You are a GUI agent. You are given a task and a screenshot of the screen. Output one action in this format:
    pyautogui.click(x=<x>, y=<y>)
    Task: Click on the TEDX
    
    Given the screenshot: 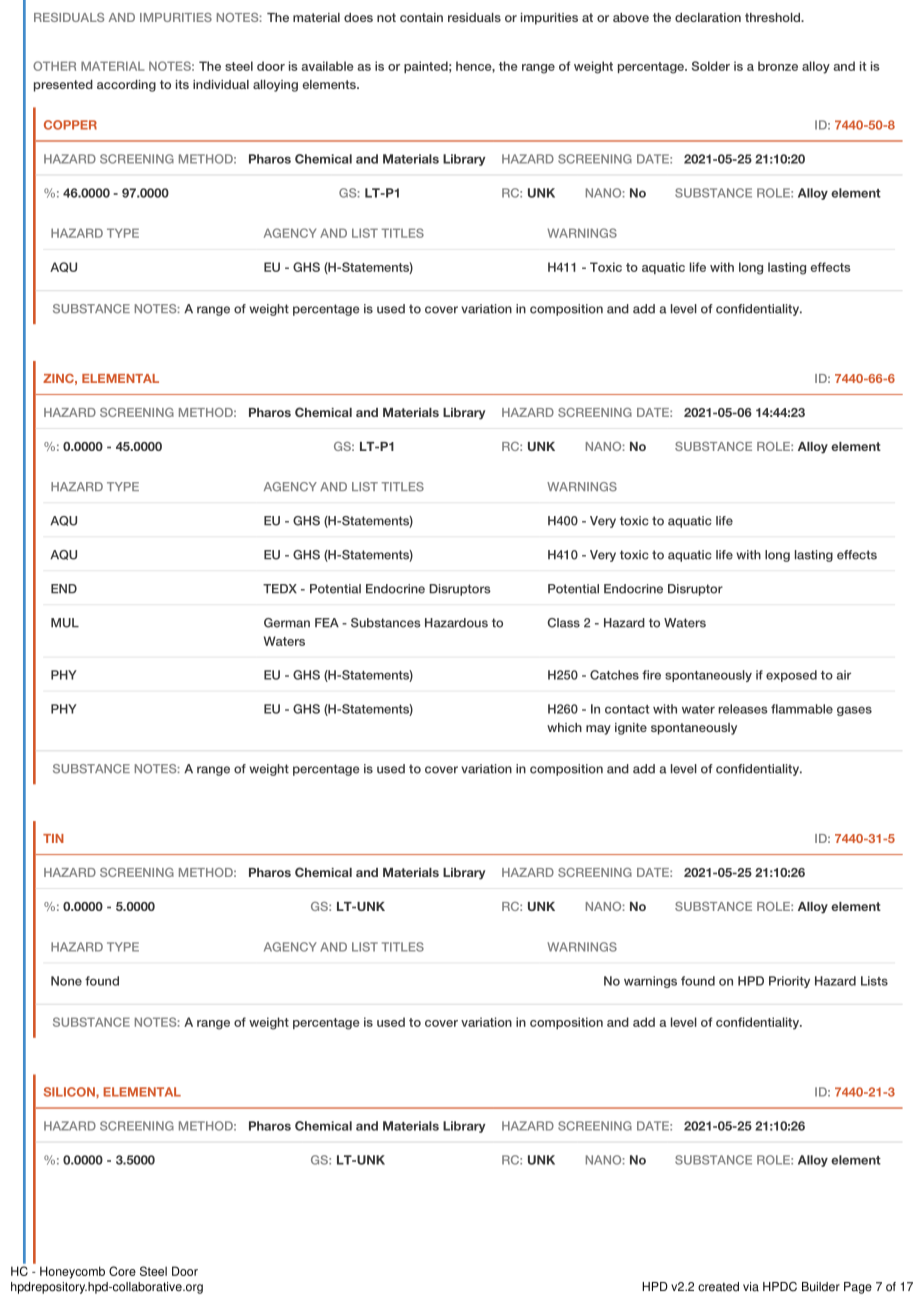 What is the action you would take?
    pyautogui.click(x=280, y=589)
